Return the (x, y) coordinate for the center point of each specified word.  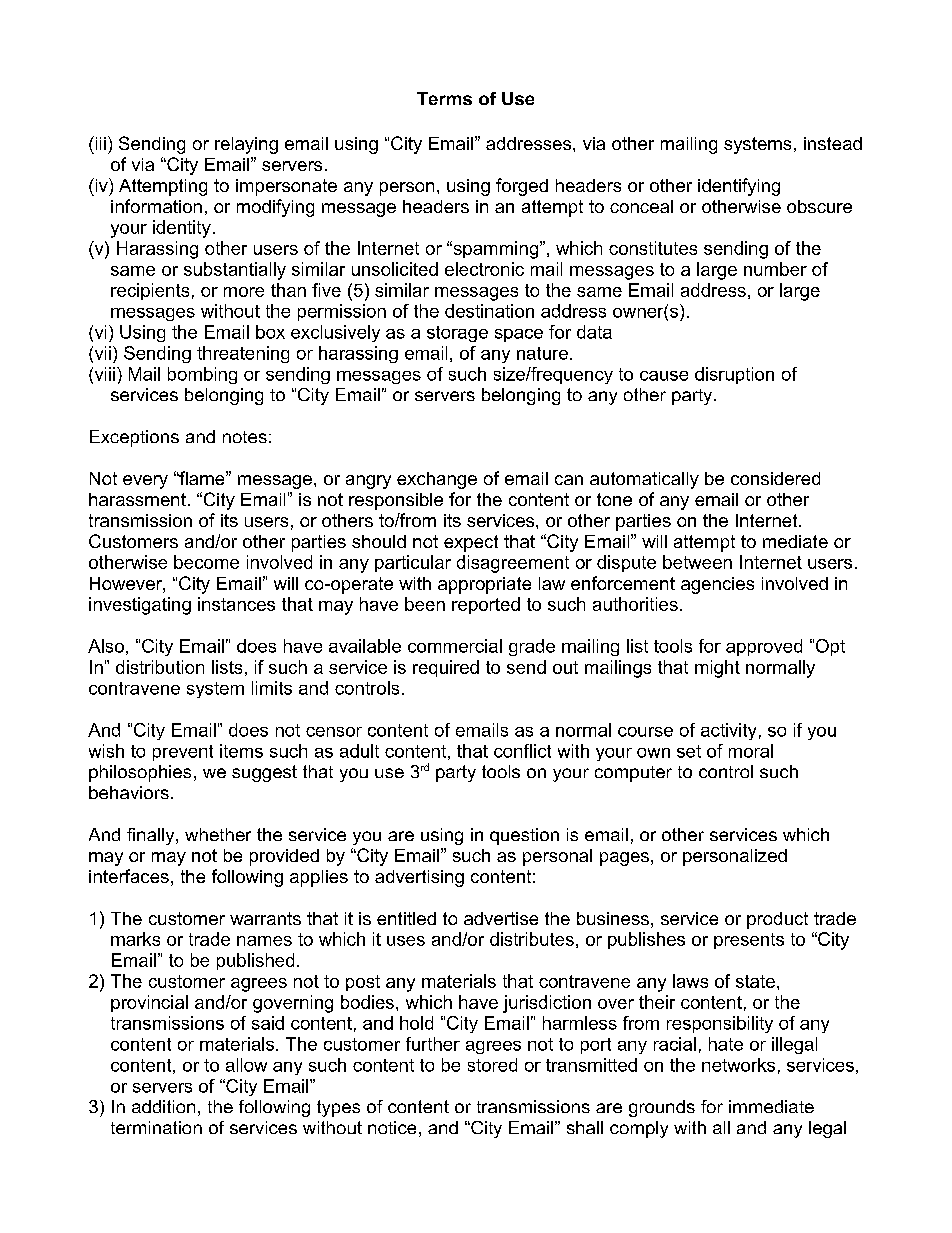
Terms (444, 98)
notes (245, 437)
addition (163, 1106)
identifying (739, 187)
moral (751, 751)
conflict (522, 751)
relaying (246, 145)
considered (775, 478)
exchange (437, 480)
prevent (183, 753)
